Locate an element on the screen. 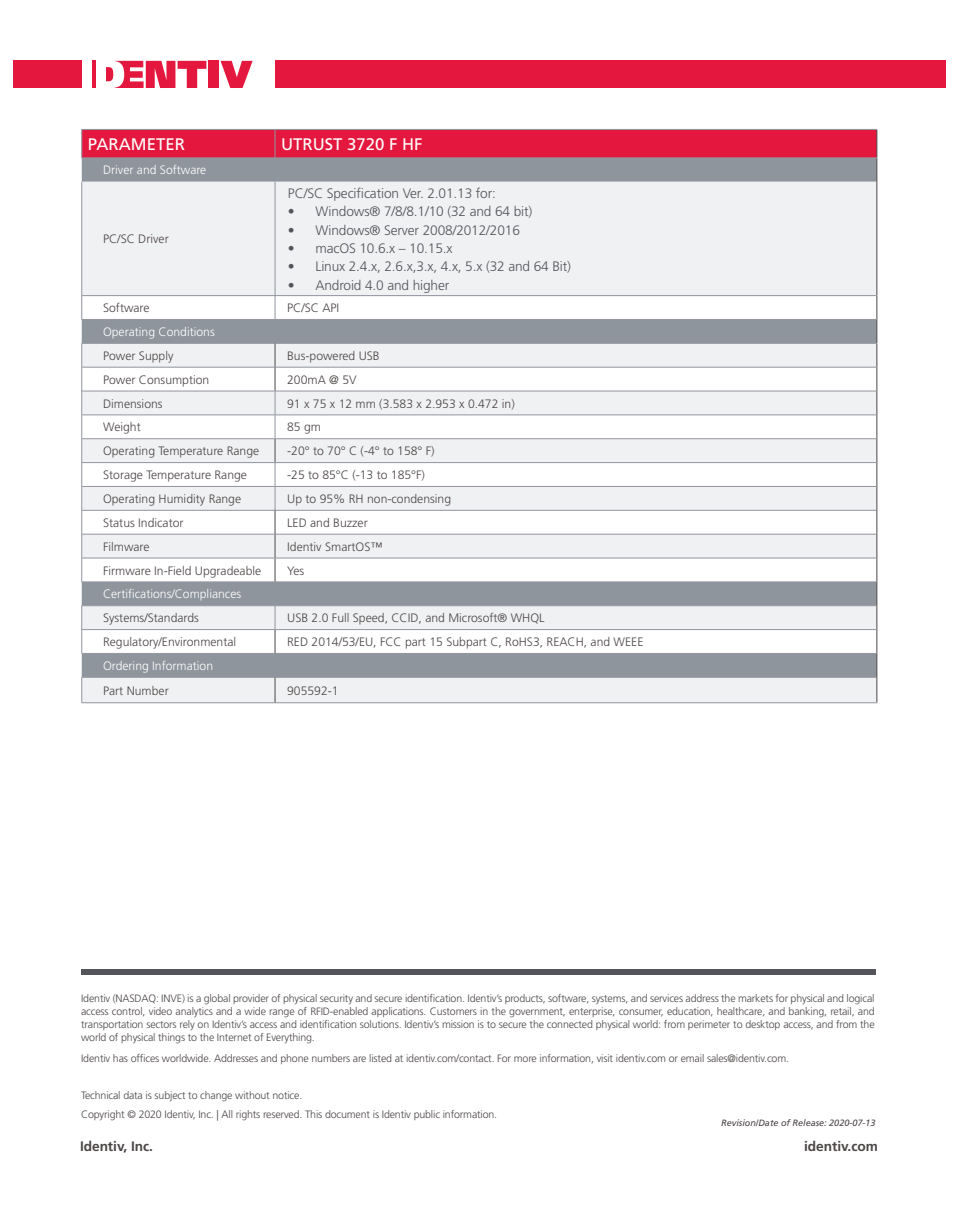 This screenshot has height=1232, width=958. FCC is located at coordinates (390, 641).
